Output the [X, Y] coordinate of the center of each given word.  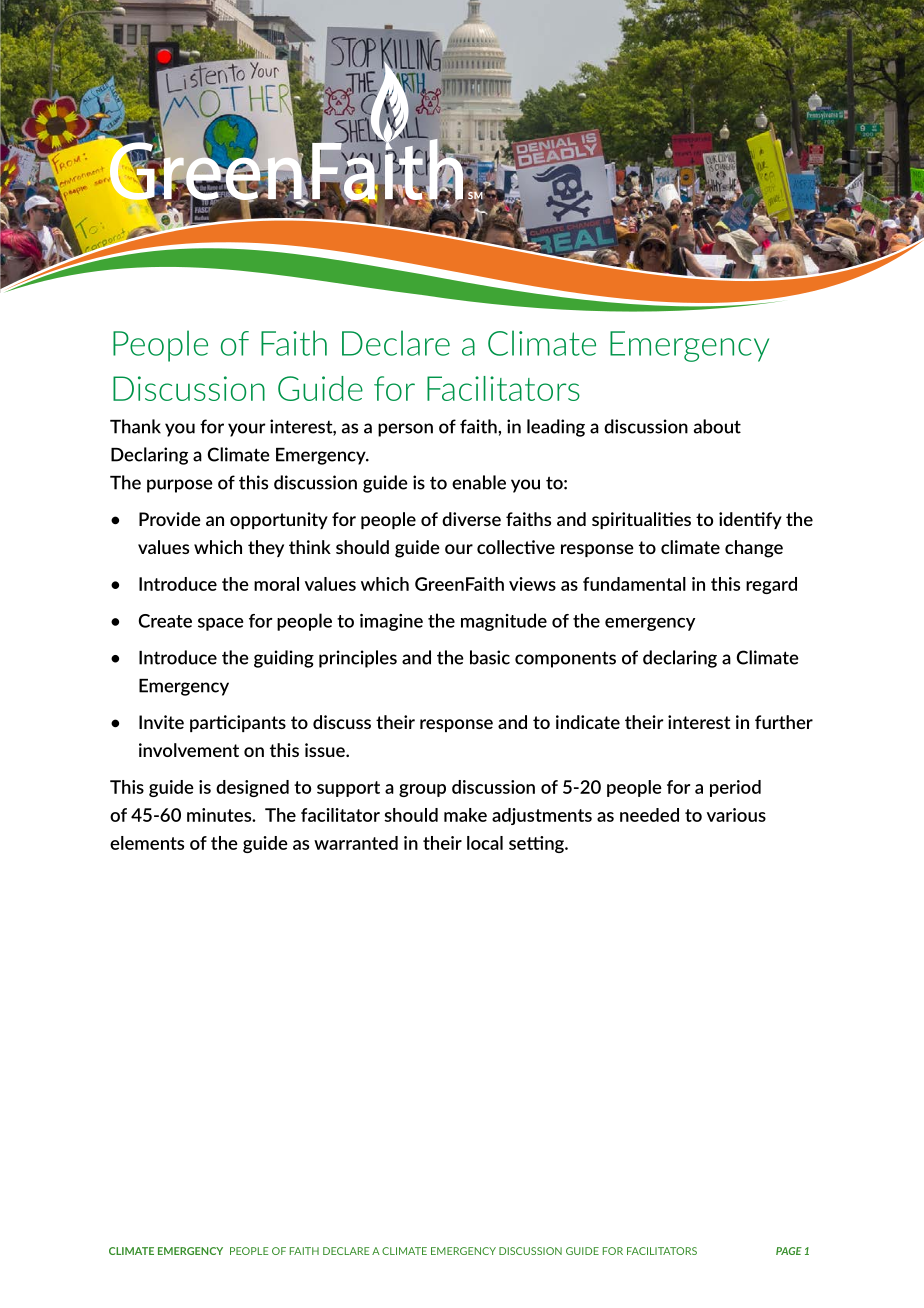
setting [537, 844]
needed [649, 815]
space [221, 624]
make [465, 815]
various [736, 815]
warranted [356, 843]
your [247, 430]
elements [147, 843]
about [717, 426]
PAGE [789, 1251]
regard [771, 585]
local [485, 843]
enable [479, 482]
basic [490, 657]
